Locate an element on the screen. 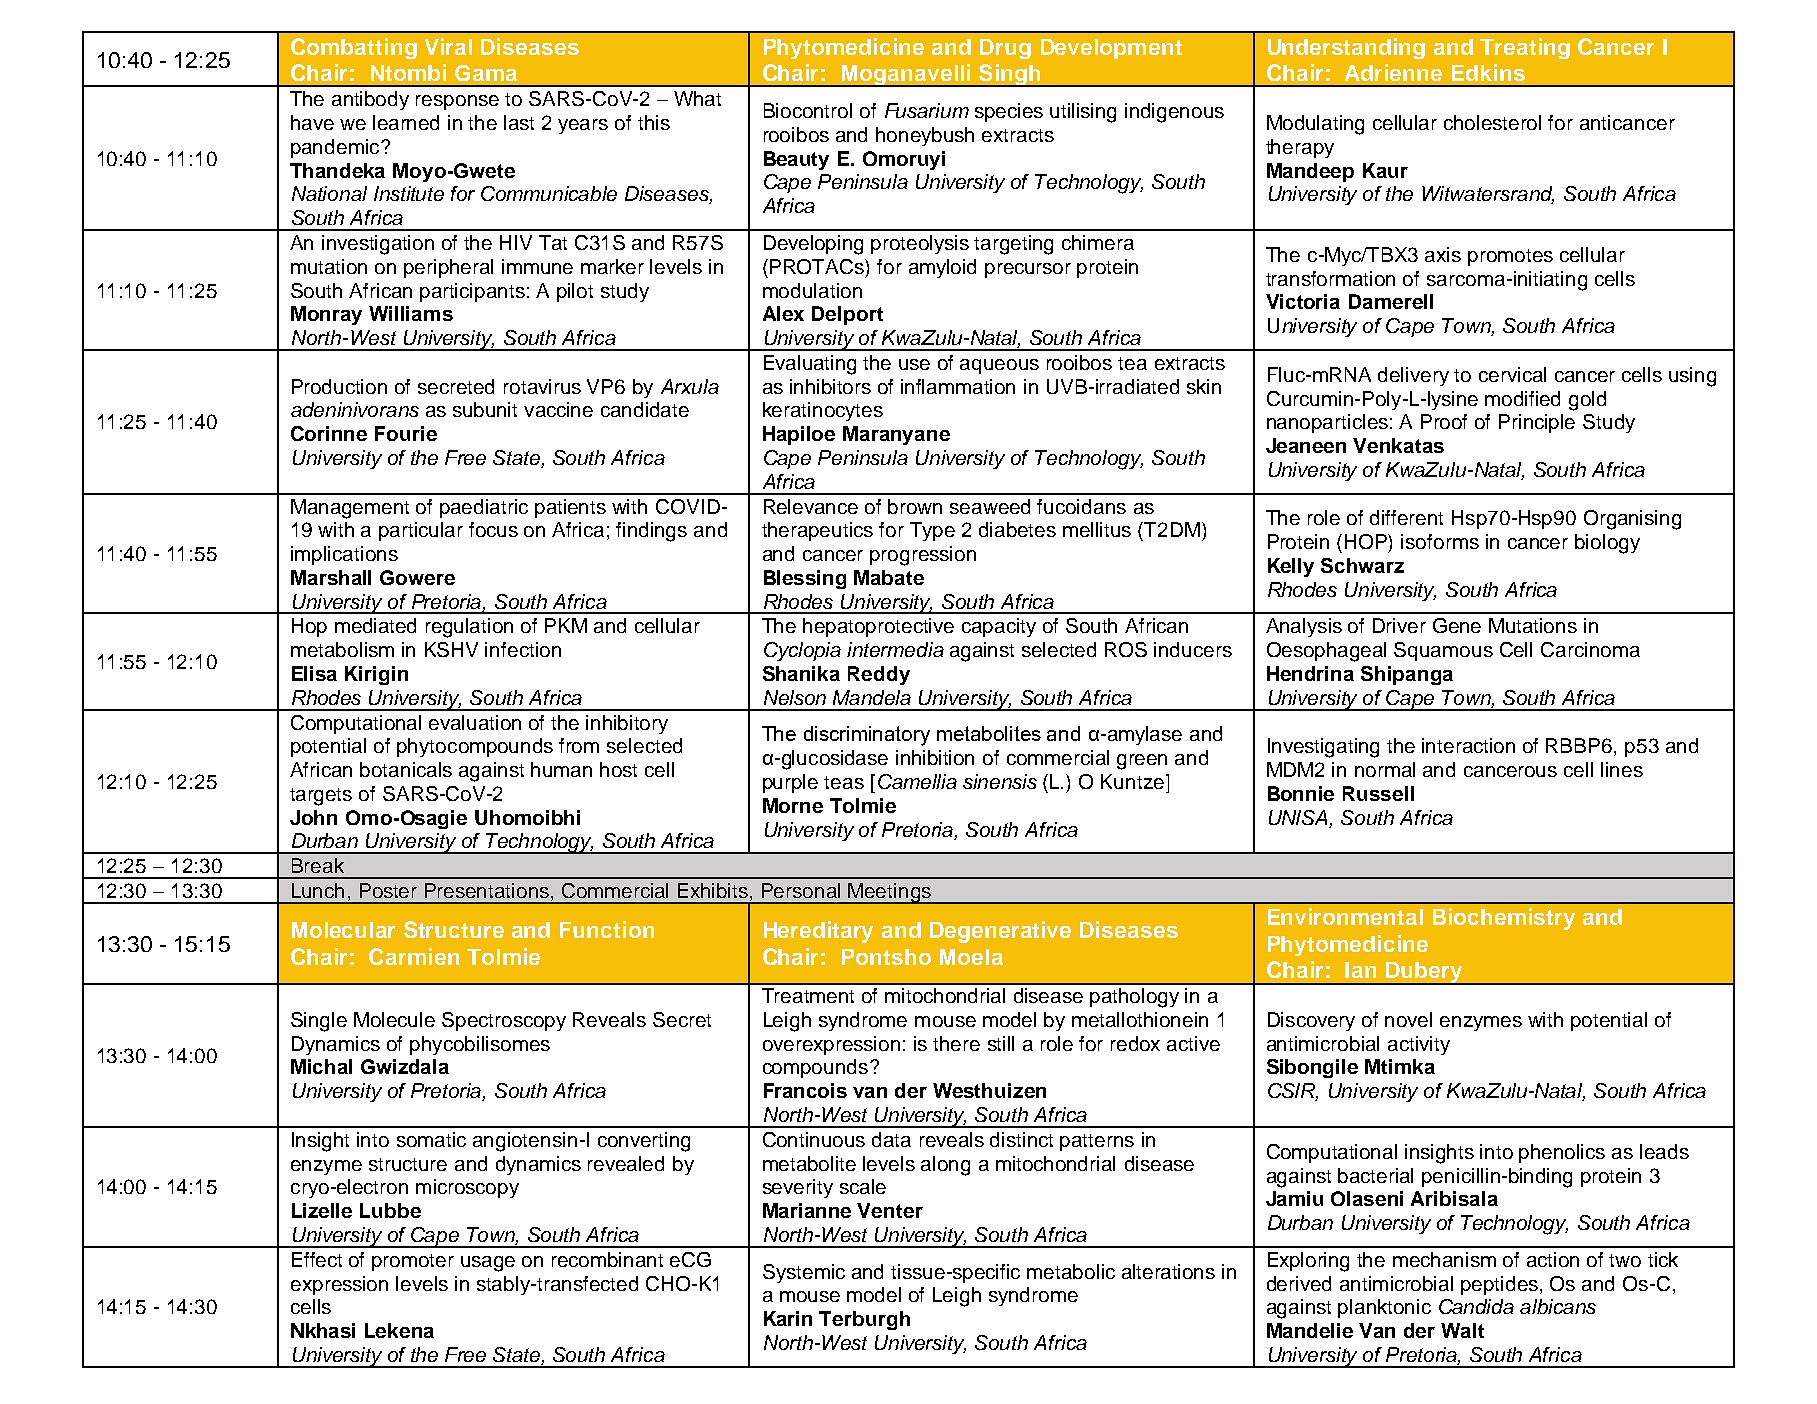  Spectroscopy is located at coordinates (504, 1021).
